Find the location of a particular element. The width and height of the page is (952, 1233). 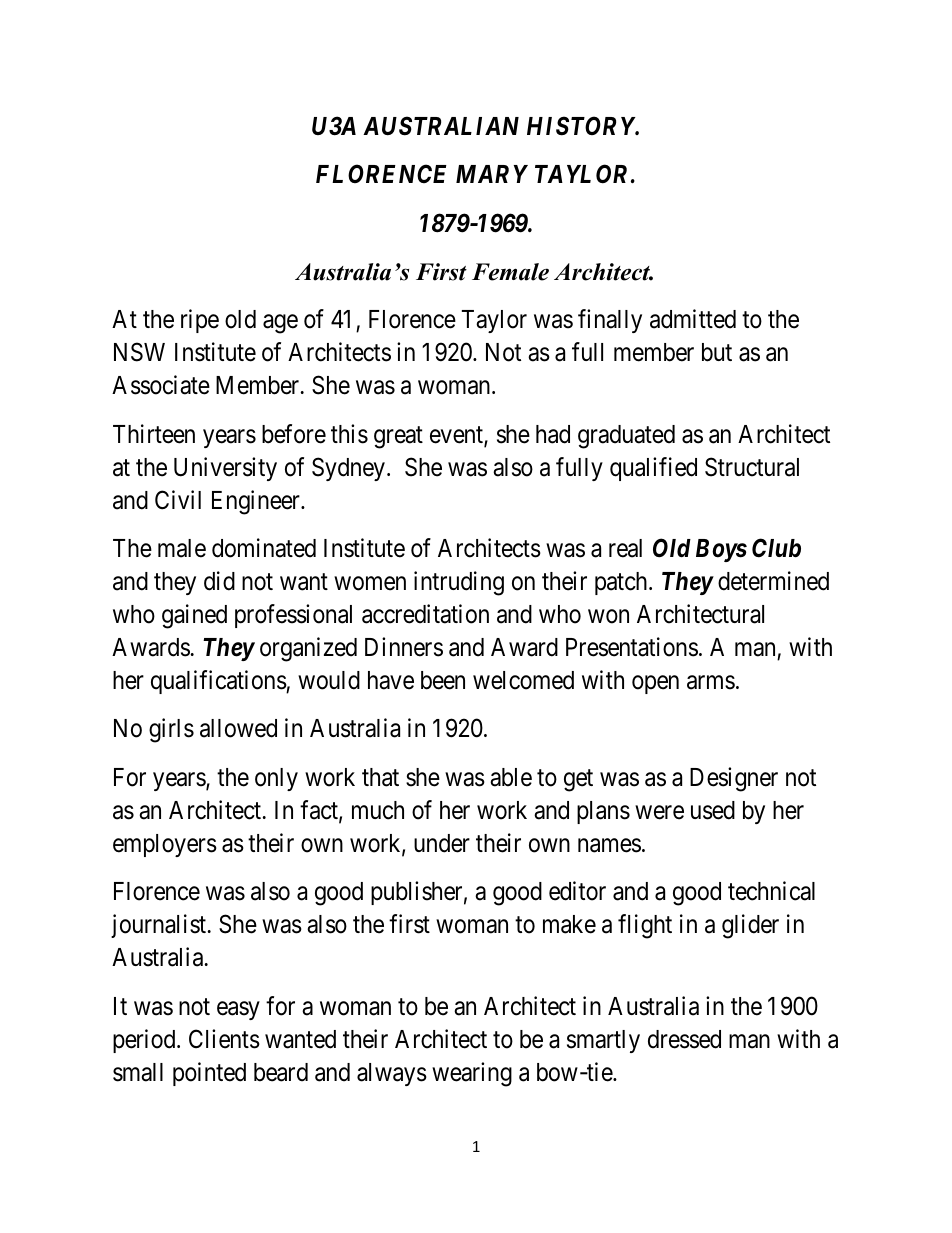

admitted is located at coordinates (693, 319).
